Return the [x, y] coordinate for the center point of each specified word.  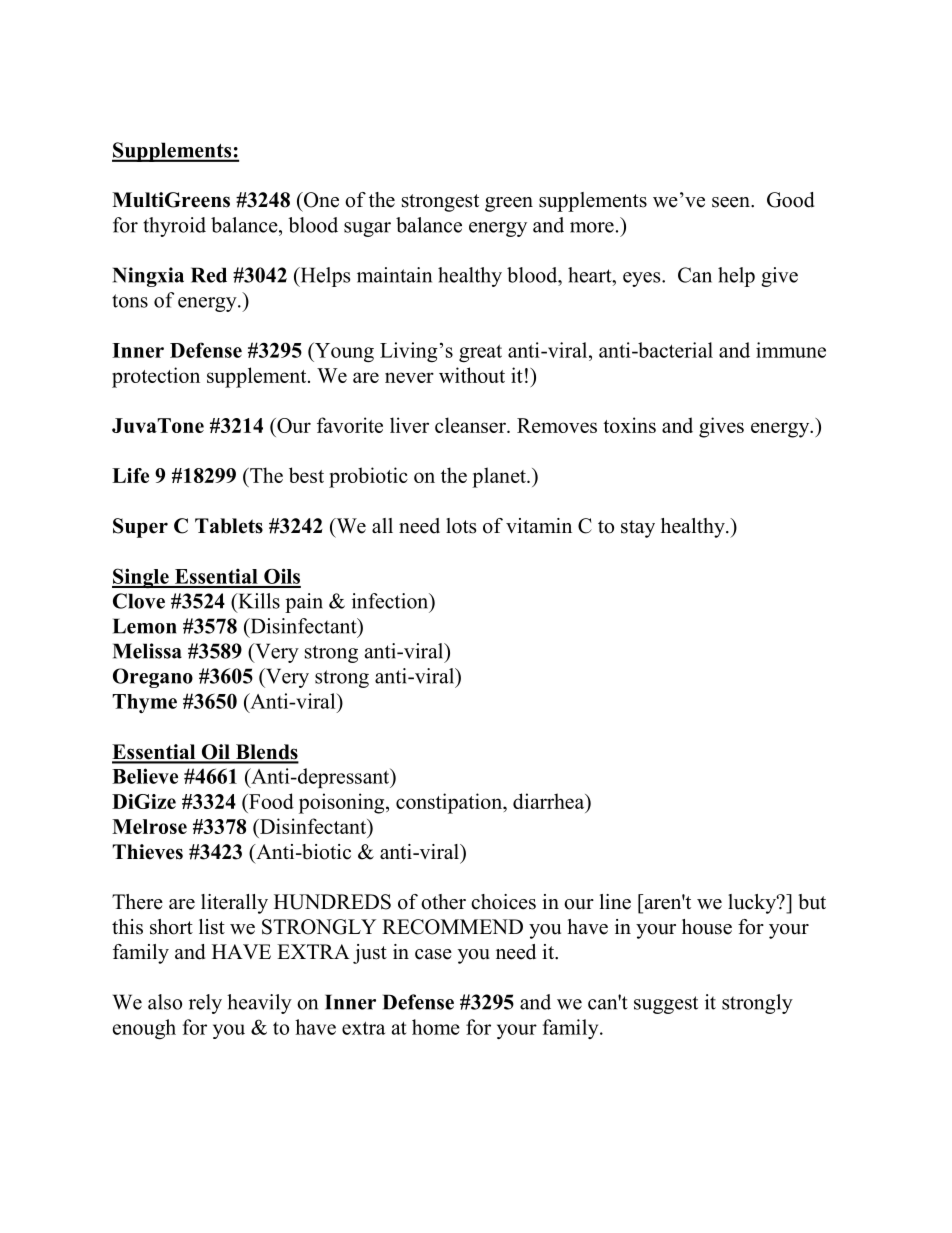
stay [638, 529]
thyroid [174, 227]
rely [205, 1004]
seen [732, 202]
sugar [367, 229]
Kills [258, 601]
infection [391, 601]
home [436, 1027]
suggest [666, 1005]
